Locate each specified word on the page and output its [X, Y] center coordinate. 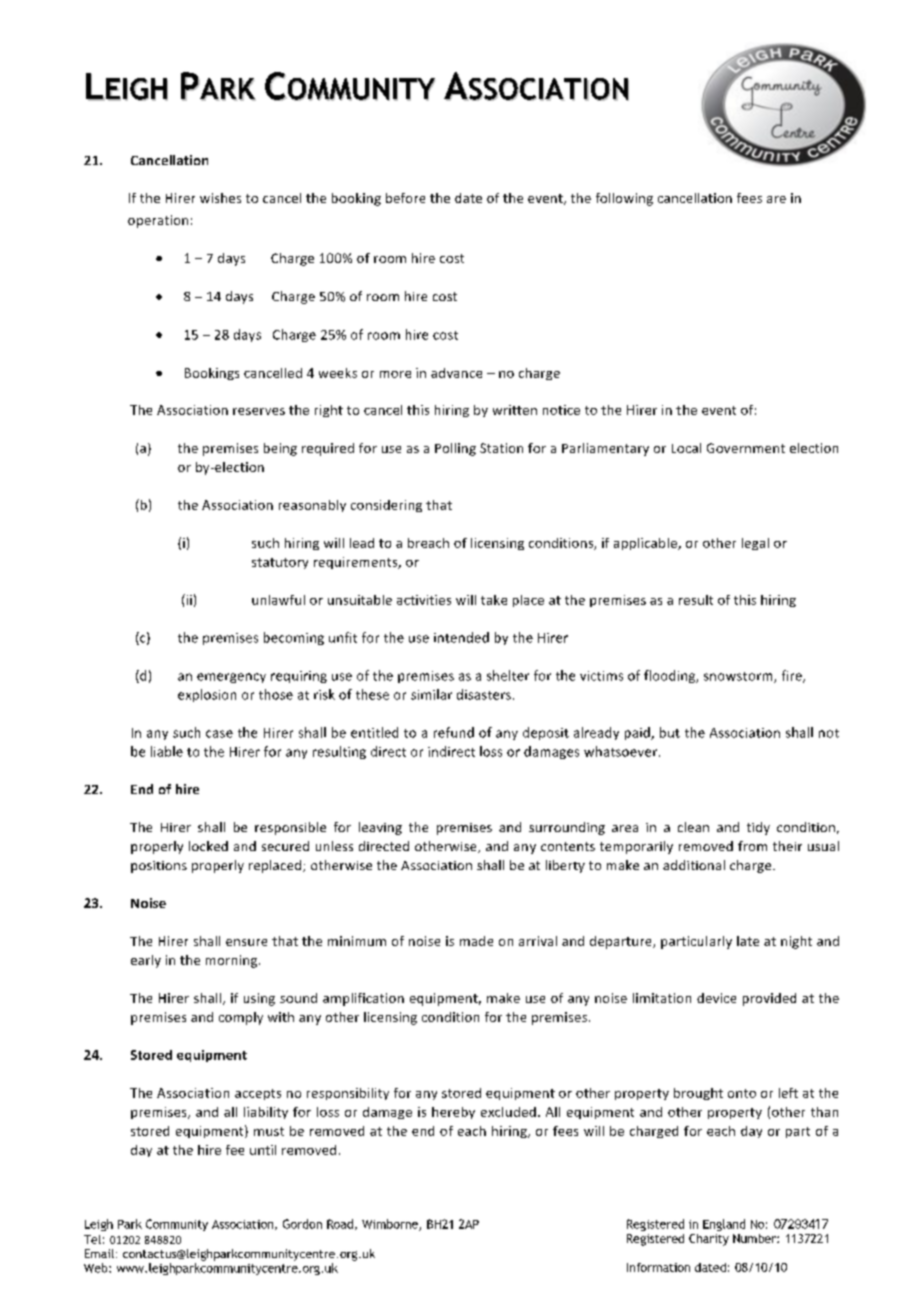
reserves [259, 411]
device [716, 998]
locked [208, 846]
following [624, 199]
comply [241, 1018]
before [405, 198]
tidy [758, 828]
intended [461, 637]
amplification [363, 999]
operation [158, 221]
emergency [231, 678]
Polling [455, 449]
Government [746, 448]
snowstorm [739, 677]
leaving [380, 828]
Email [99, 1253]
